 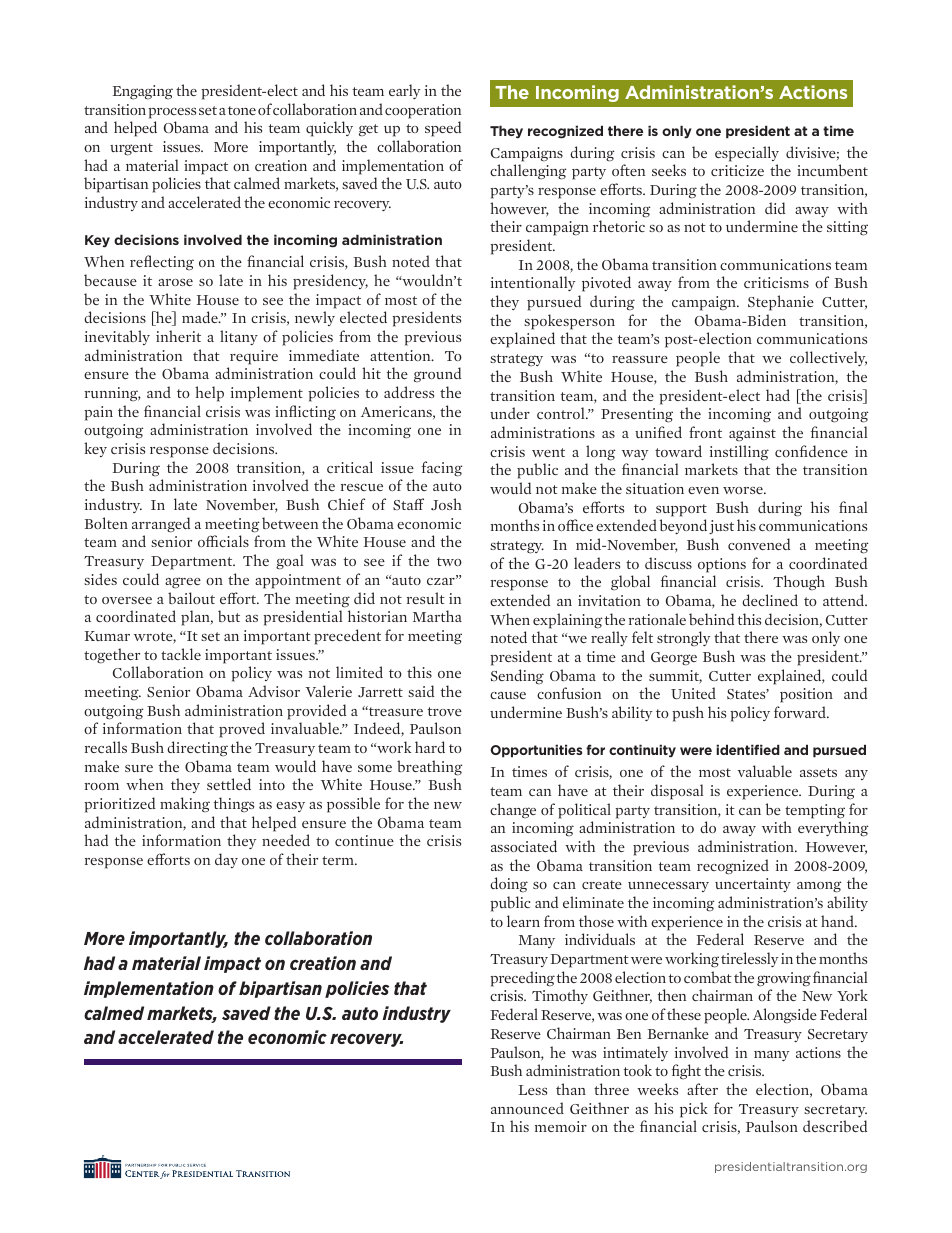 What do you see at coordinates (172, 113) in the screenshot?
I see `process` at bounding box center [172, 113].
